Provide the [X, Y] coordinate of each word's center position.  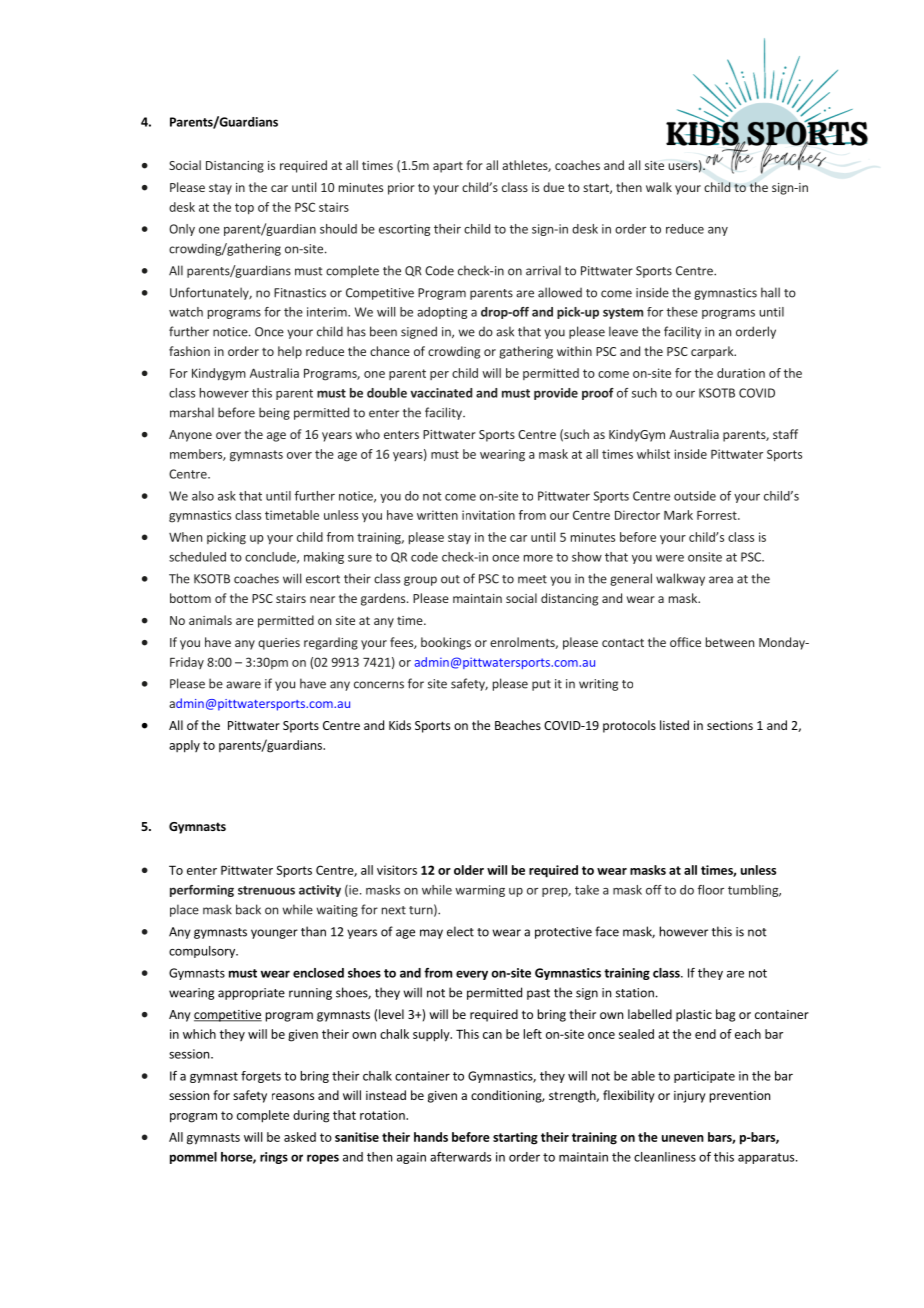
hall [770, 292]
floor [711, 890]
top [244, 209]
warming [480, 891]
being [274, 413]
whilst [653, 454]
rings [274, 1158]
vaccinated [441, 393]
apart [448, 167]
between [730, 642]
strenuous [266, 890]
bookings [446, 643]
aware [243, 685]
